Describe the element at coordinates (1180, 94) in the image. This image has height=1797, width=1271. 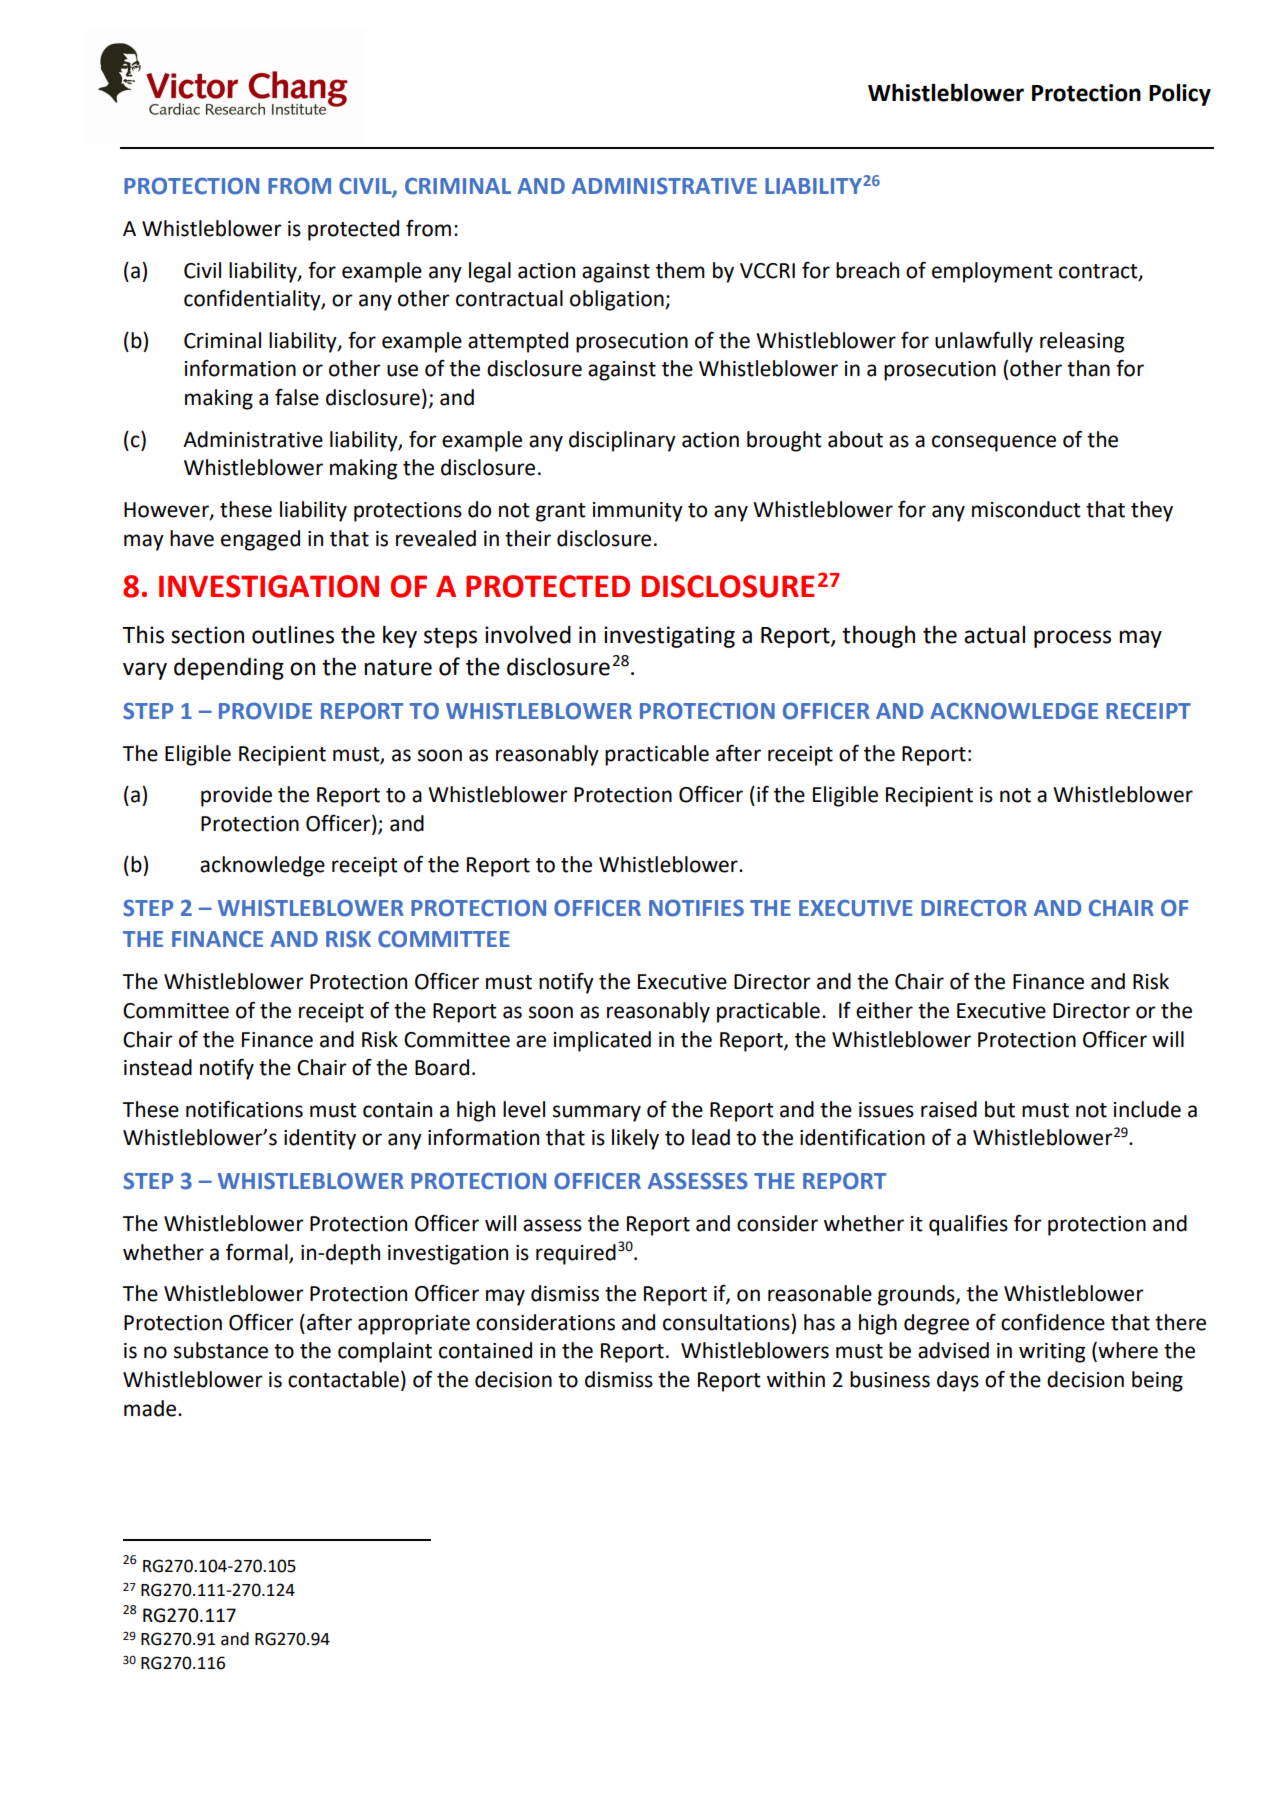
I see `Policy` at that location.
